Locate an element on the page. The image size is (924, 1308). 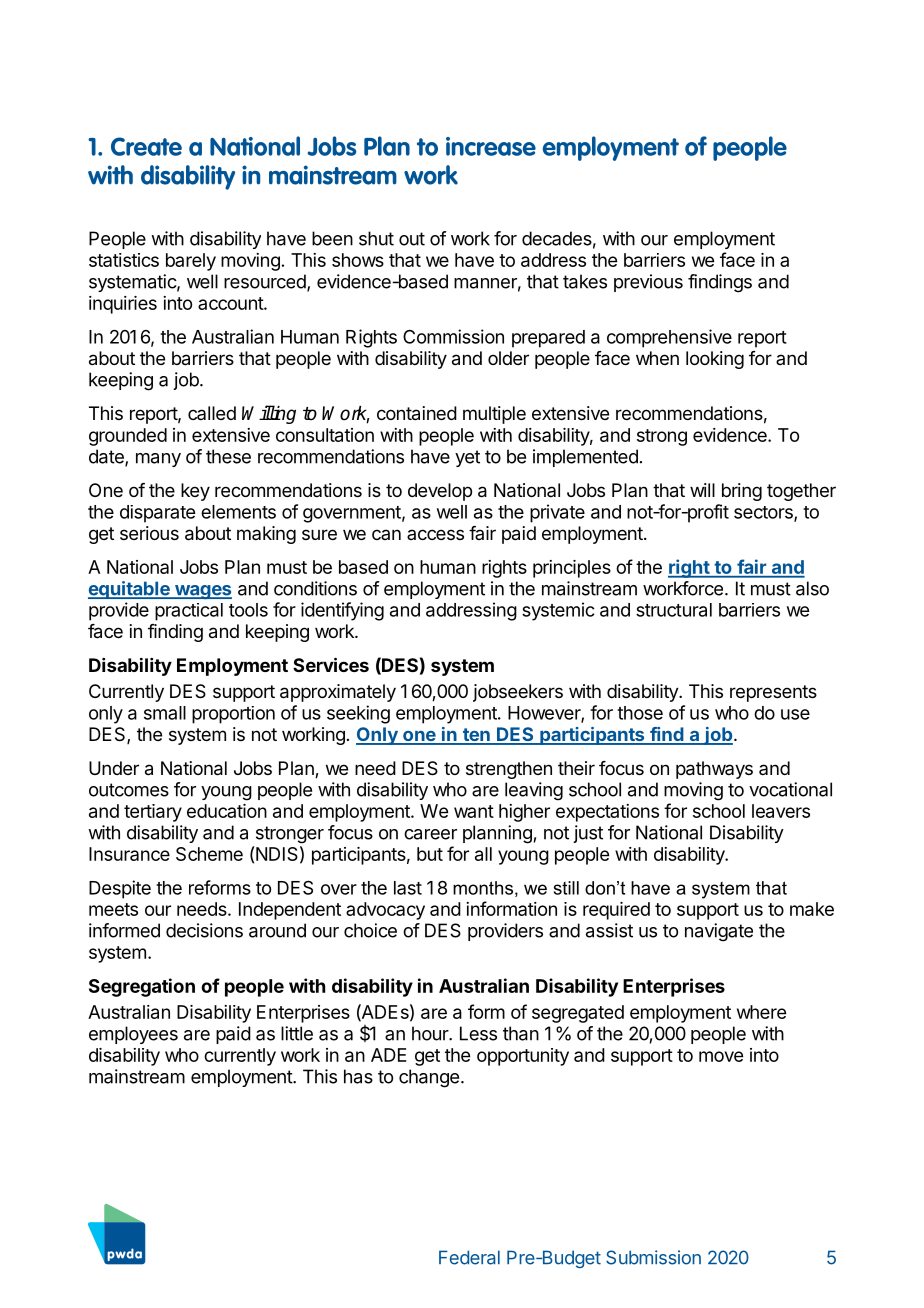
represents is located at coordinates (773, 693).
